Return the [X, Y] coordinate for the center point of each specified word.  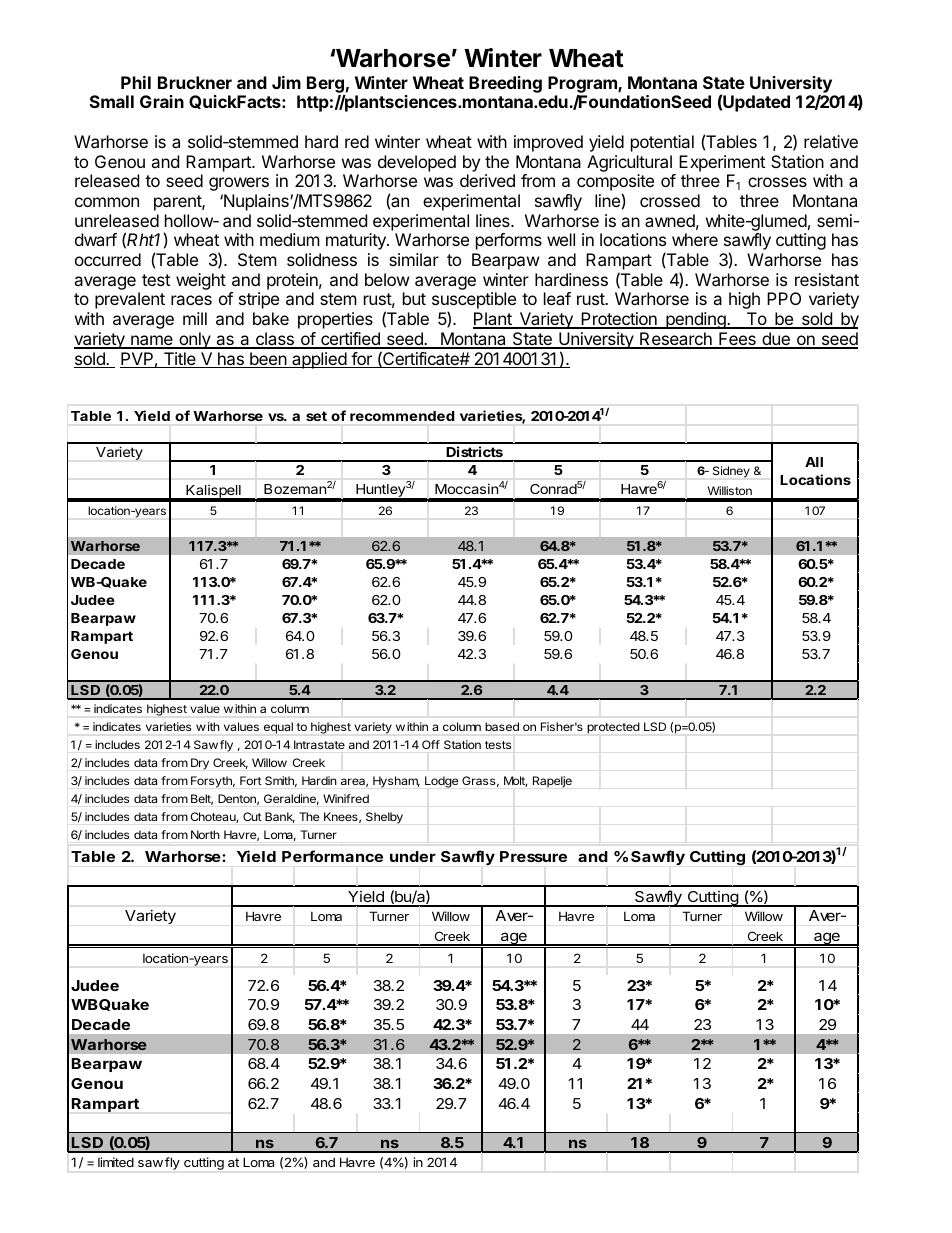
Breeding [505, 84]
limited [116, 1162]
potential [662, 143]
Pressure [533, 856]
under [413, 856]
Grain [162, 101]
